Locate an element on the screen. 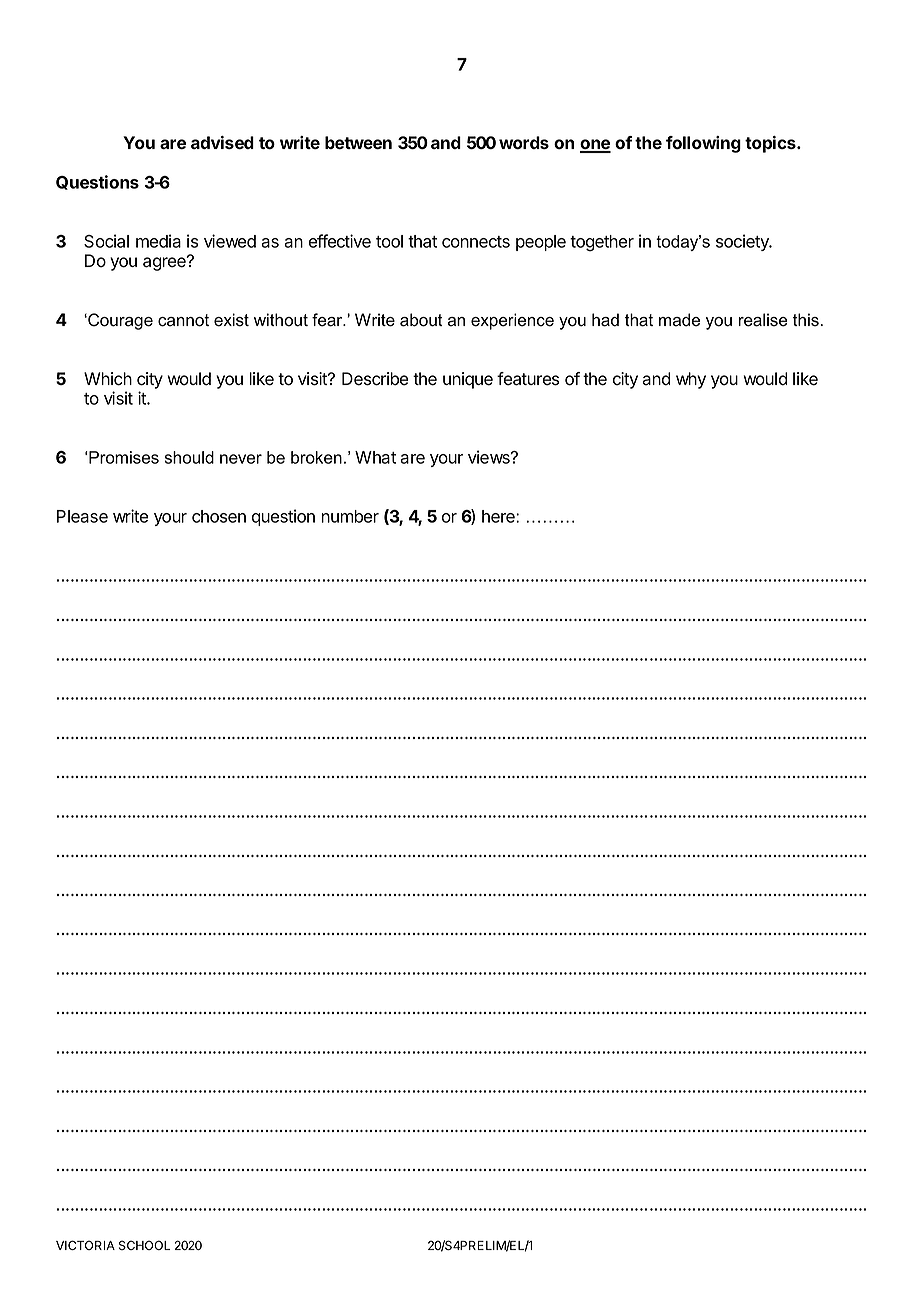 This screenshot has height=1308, width=924. why is located at coordinates (691, 380).
